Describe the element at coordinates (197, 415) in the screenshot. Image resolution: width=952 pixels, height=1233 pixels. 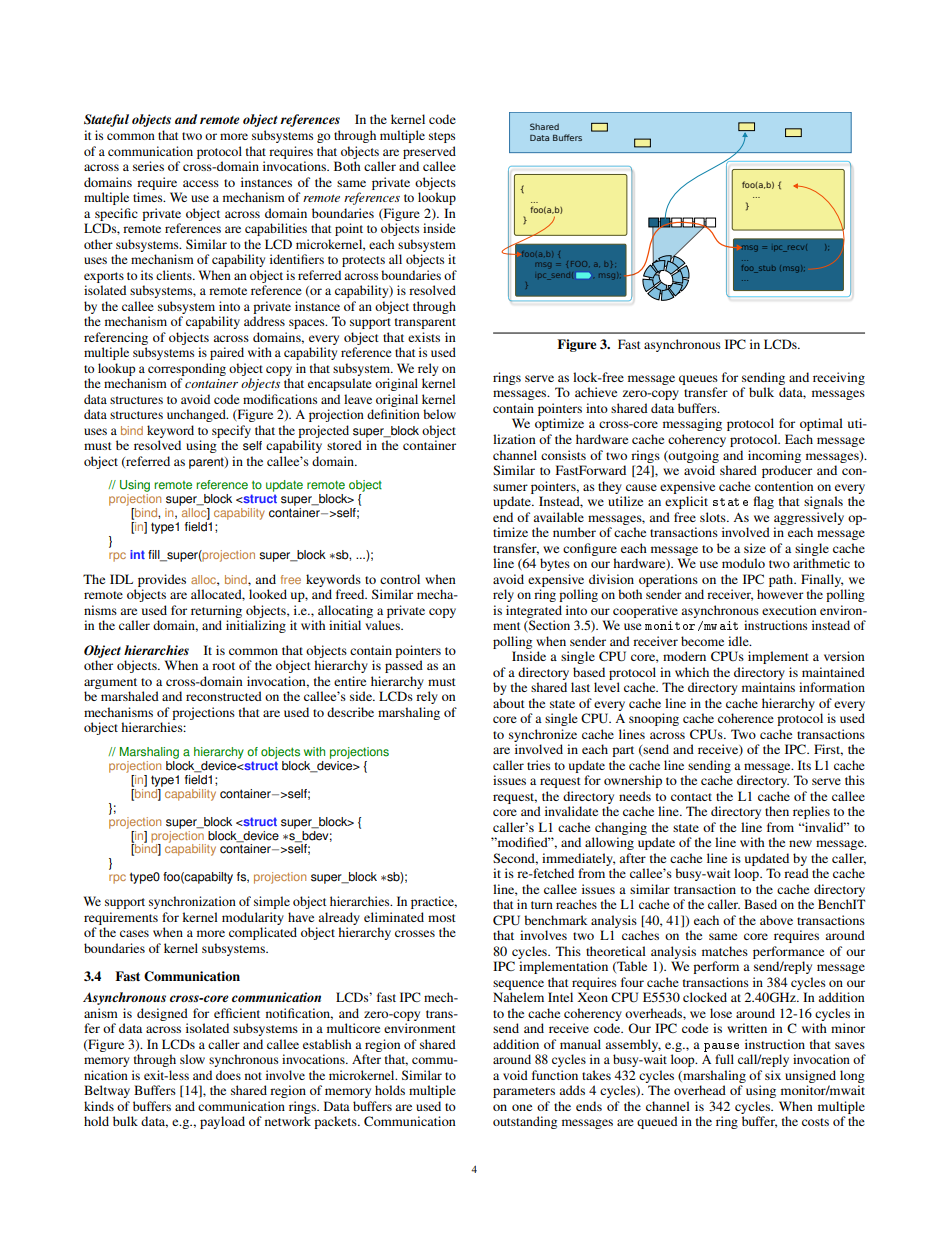
I see `unchanged` at that location.
